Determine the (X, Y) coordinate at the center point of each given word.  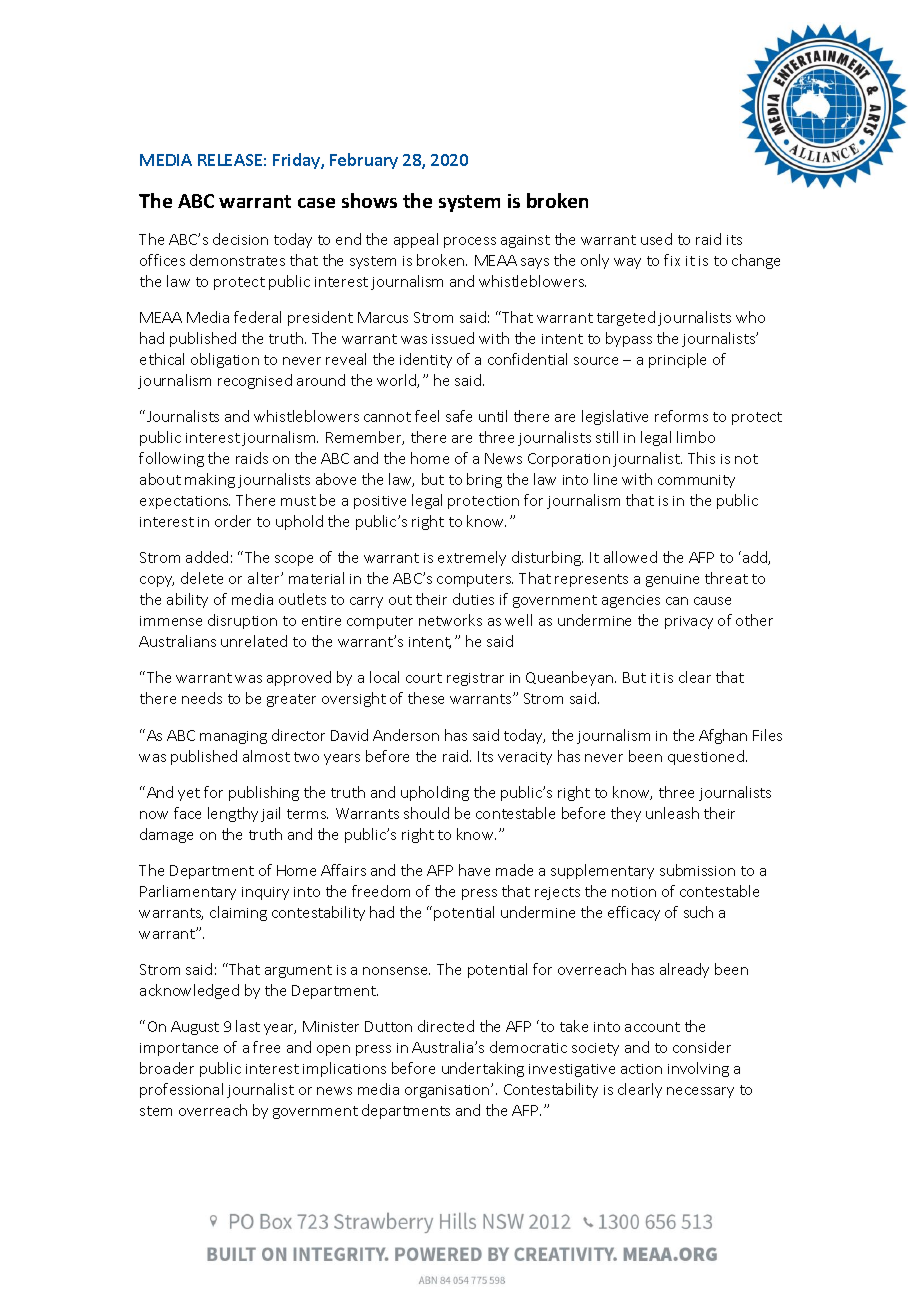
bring (484, 480)
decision (240, 239)
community (696, 481)
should (426, 813)
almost (266, 756)
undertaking (483, 1069)
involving (698, 1069)
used (656, 239)
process (470, 242)
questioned (707, 757)
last (248, 1026)
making (210, 480)
